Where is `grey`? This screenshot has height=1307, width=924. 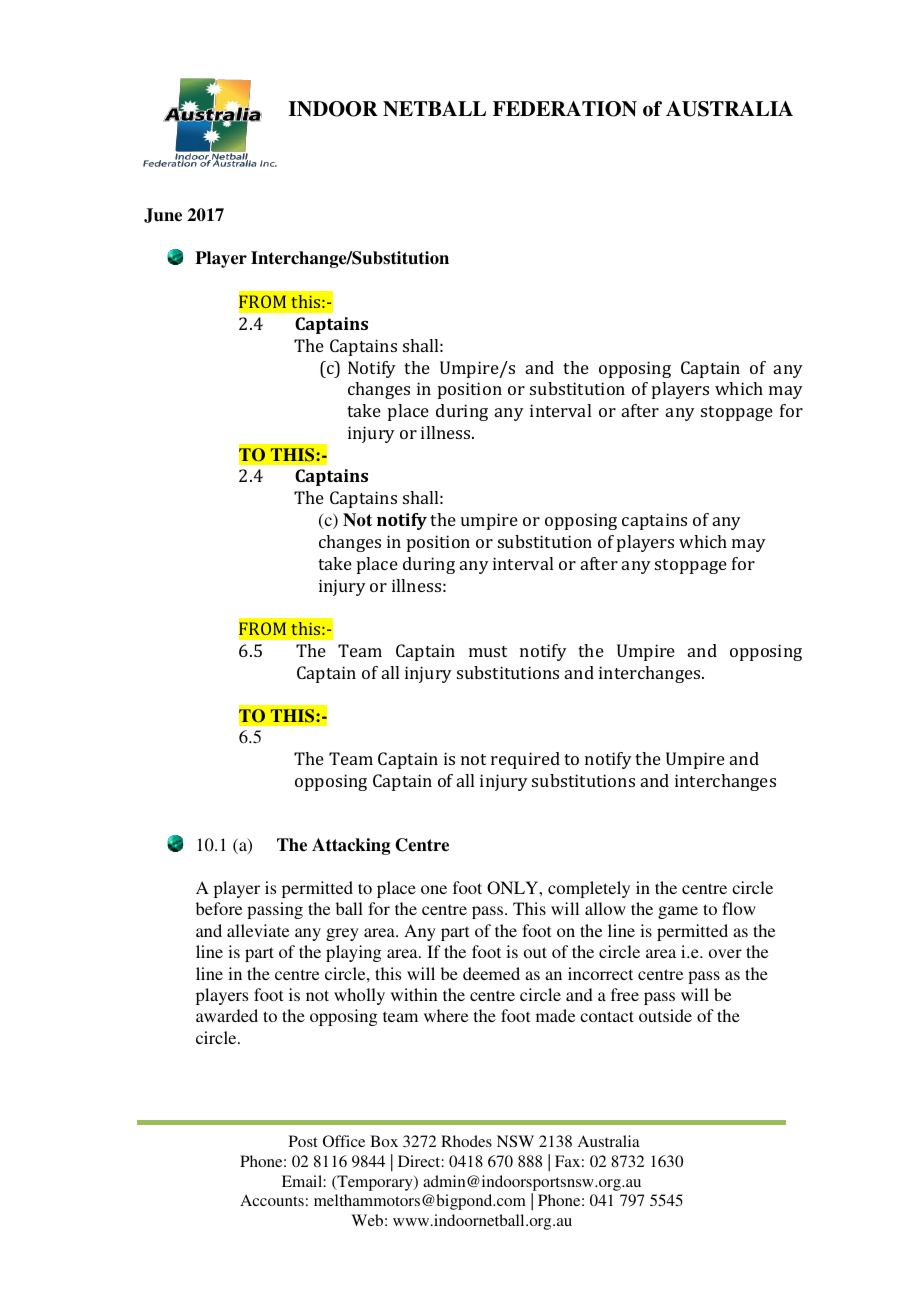 grey is located at coordinates (342, 934).
